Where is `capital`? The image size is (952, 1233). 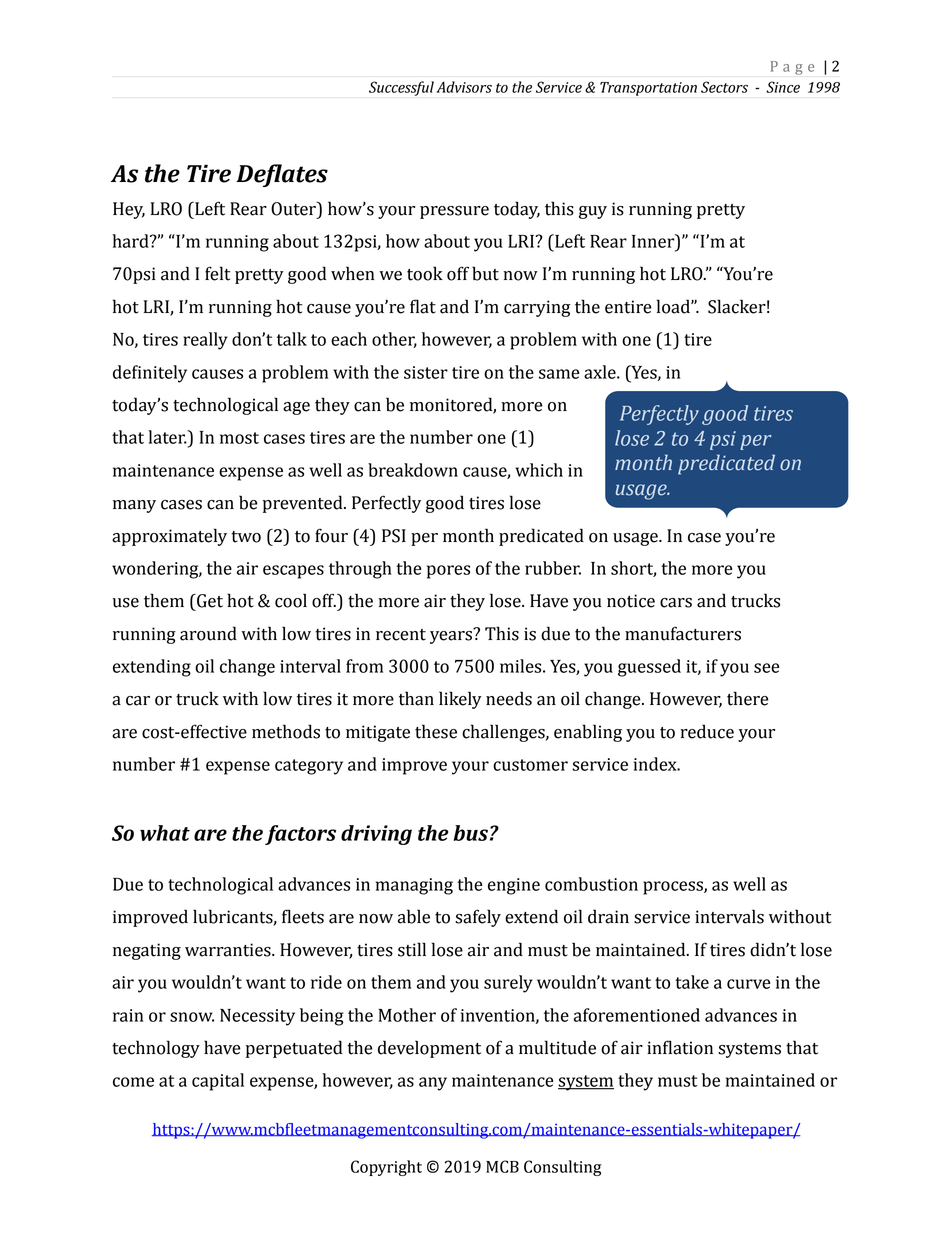
capital is located at coordinates (218, 1082).
